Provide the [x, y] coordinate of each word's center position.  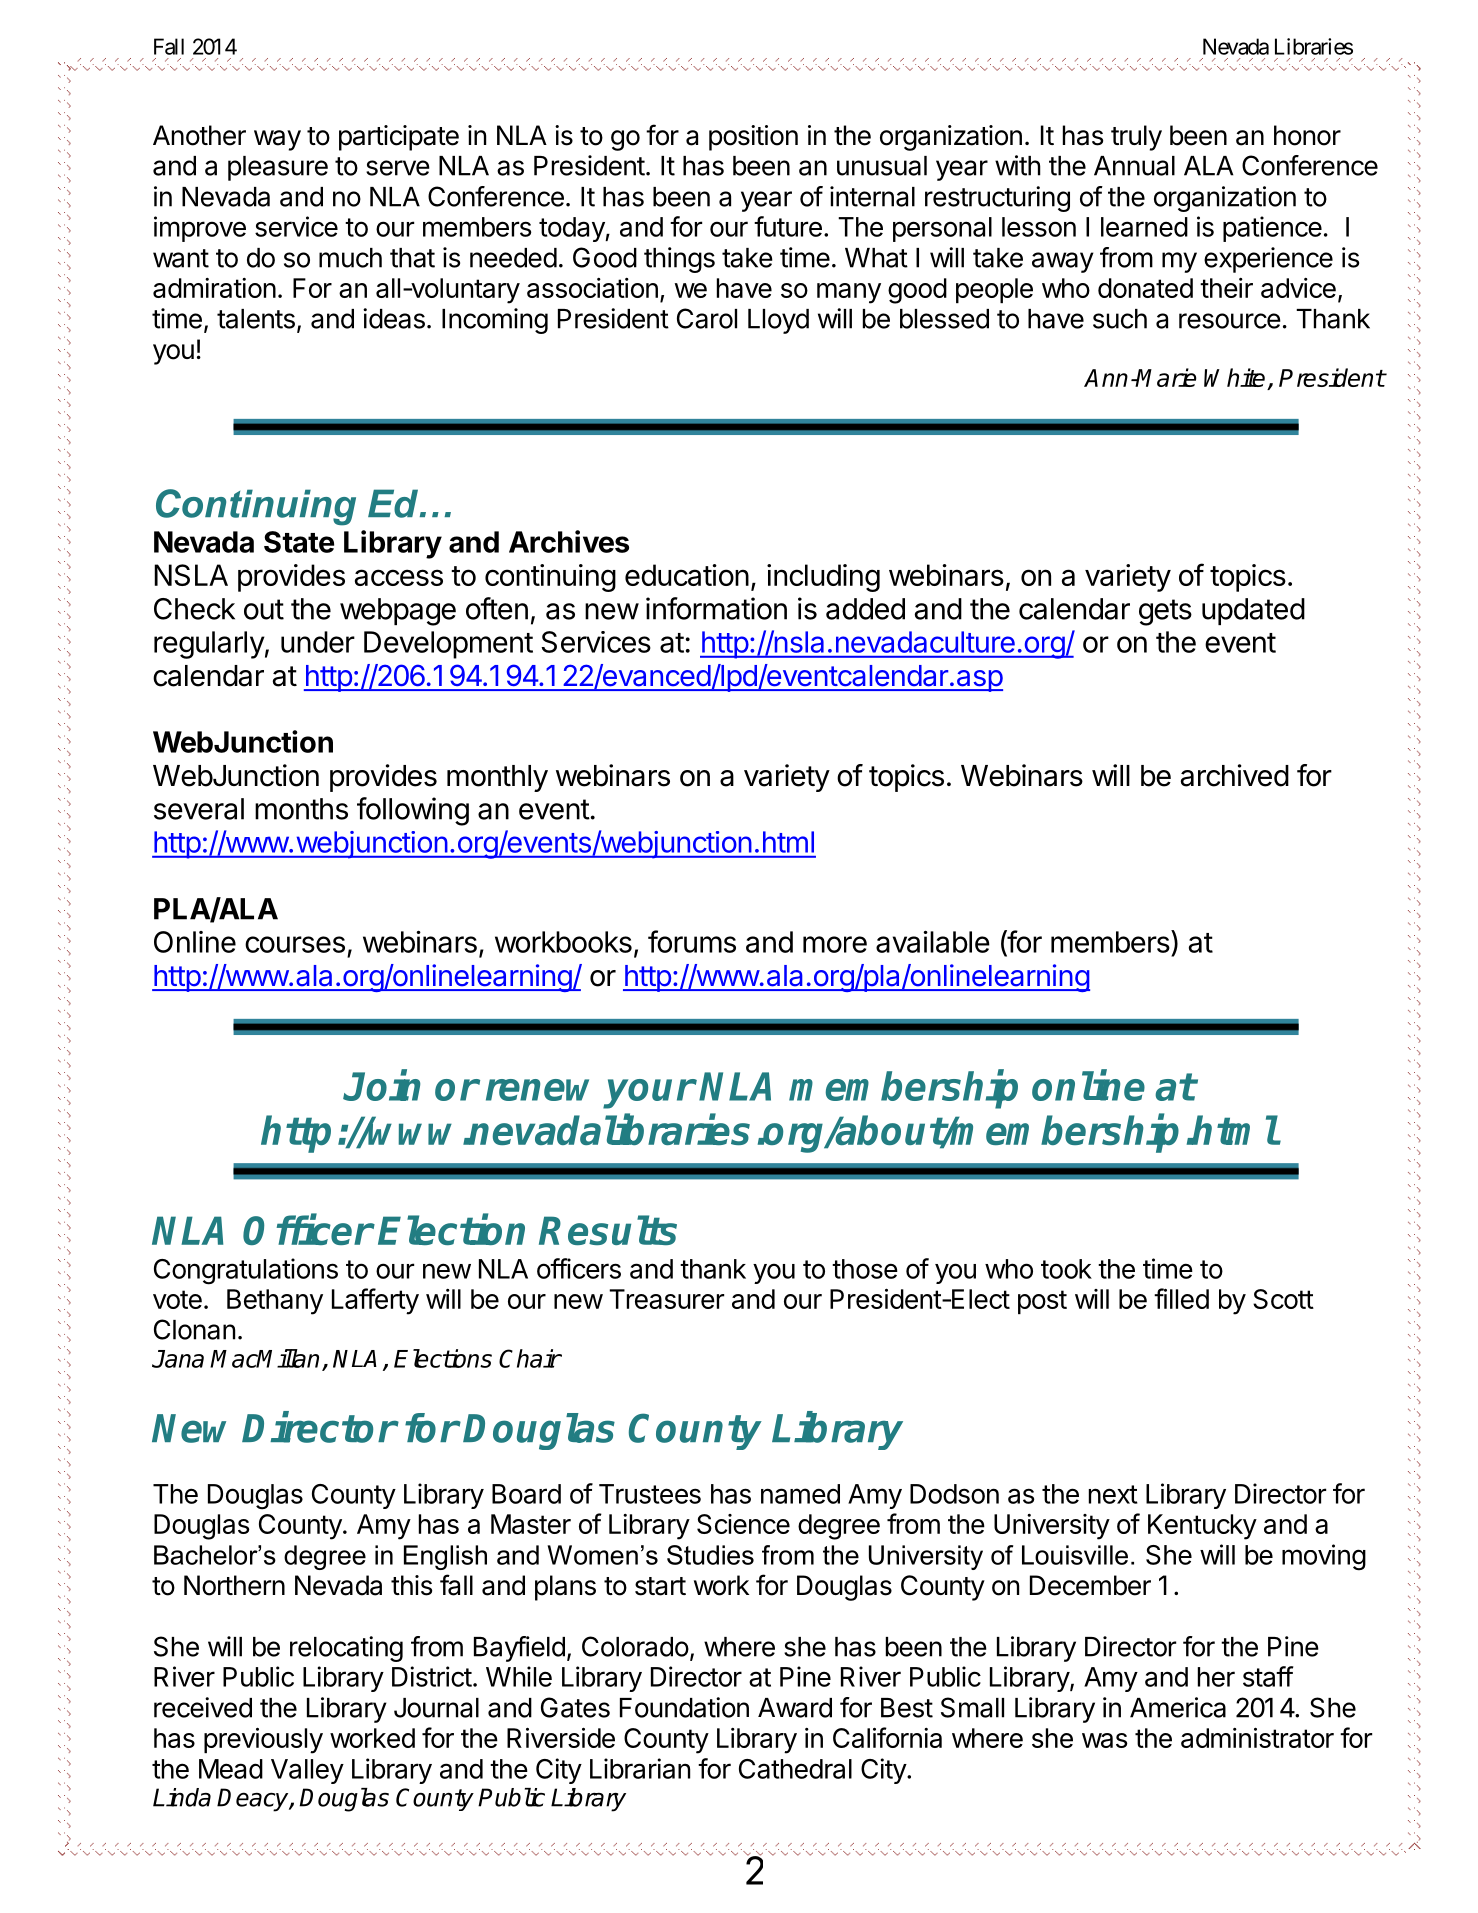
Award [795, 1708]
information [716, 608]
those [865, 1269]
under [318, 642]
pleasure [278, 168]
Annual [1134, 166]
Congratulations [246, 1271]
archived [1235, 775]
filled [1181, 1298]
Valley [307, 1771]
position [753, 138]
